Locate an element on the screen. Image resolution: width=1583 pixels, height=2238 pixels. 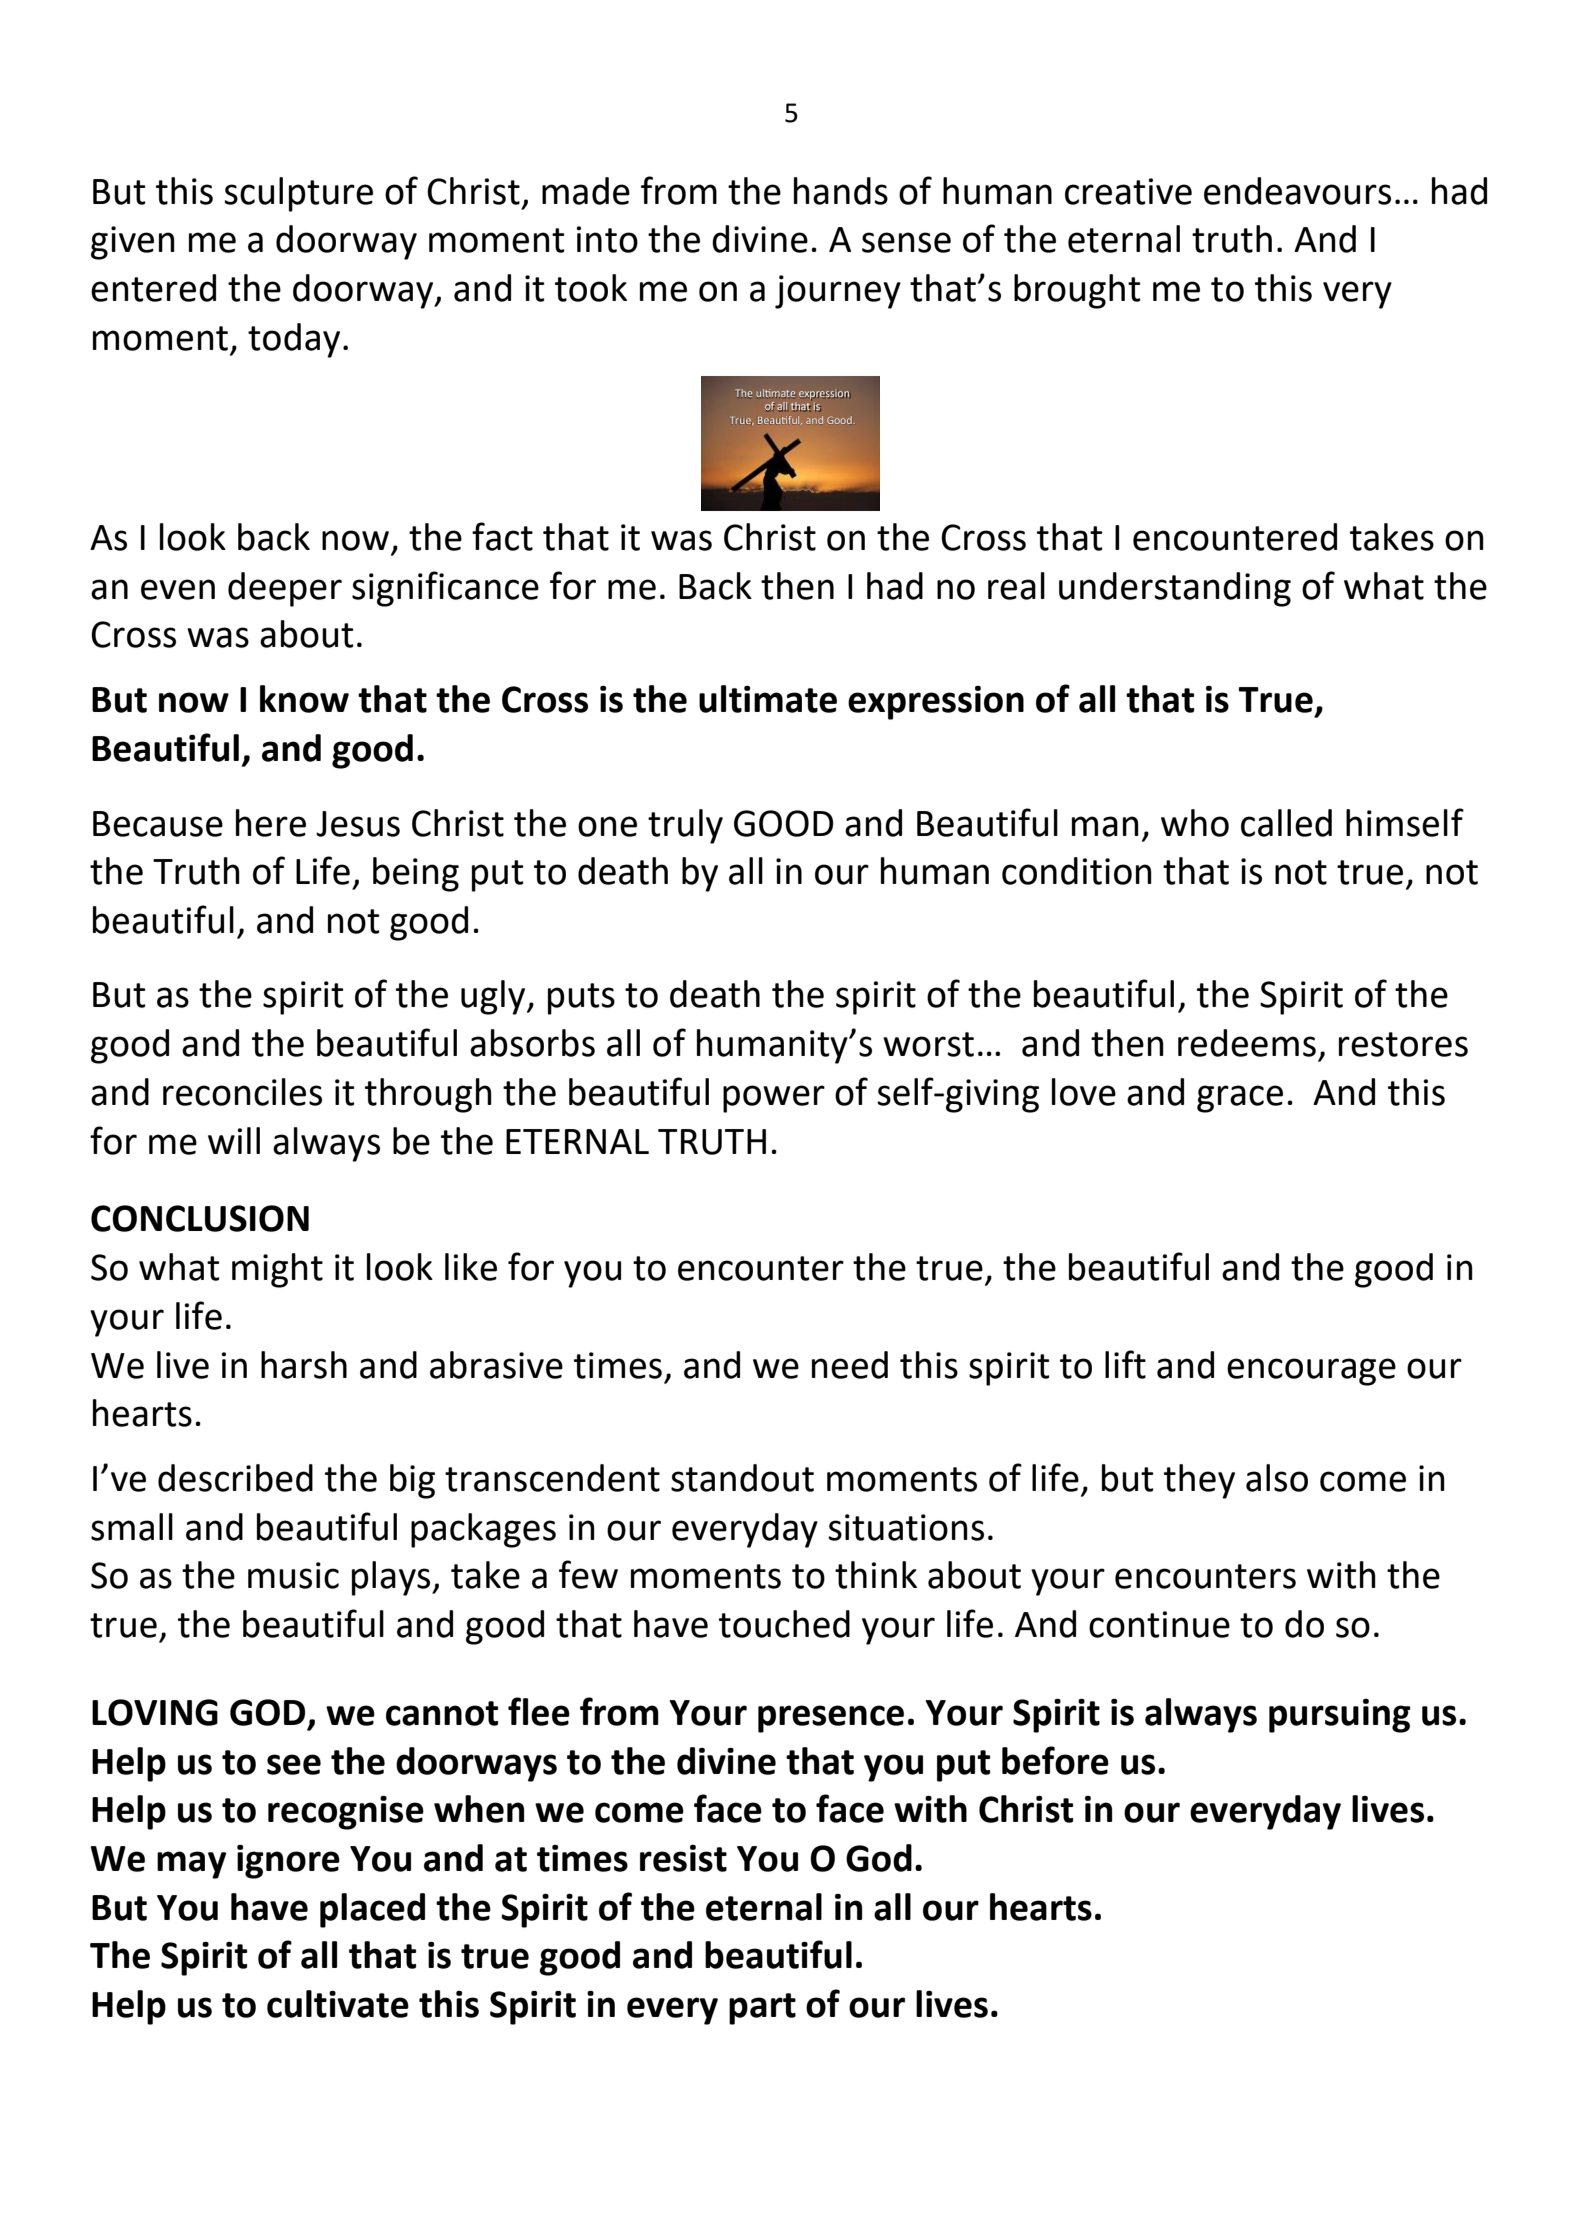
cultivate is located at coordinates (338, 2004).
